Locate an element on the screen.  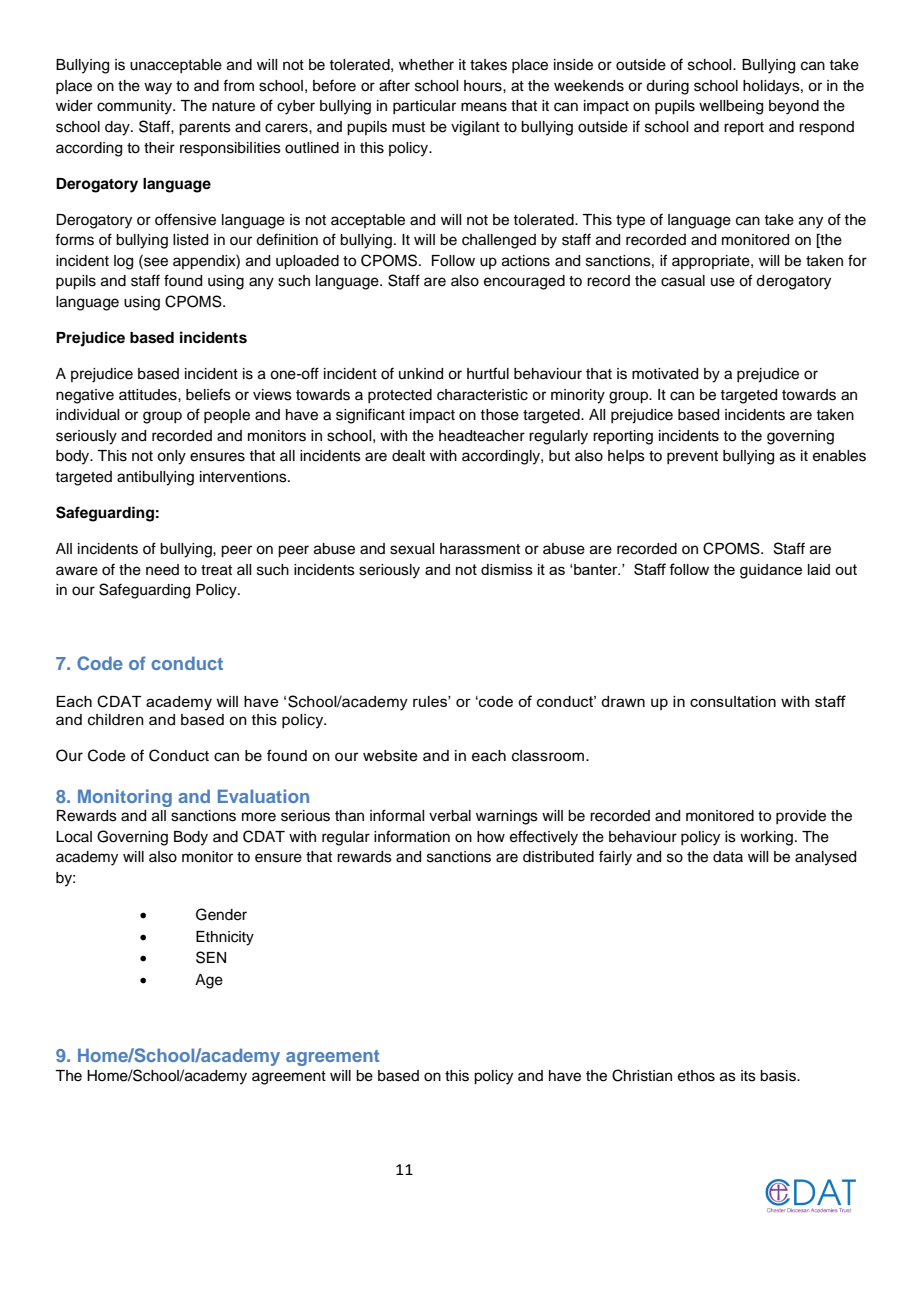
SEN is located at coordinates (211, 957).
